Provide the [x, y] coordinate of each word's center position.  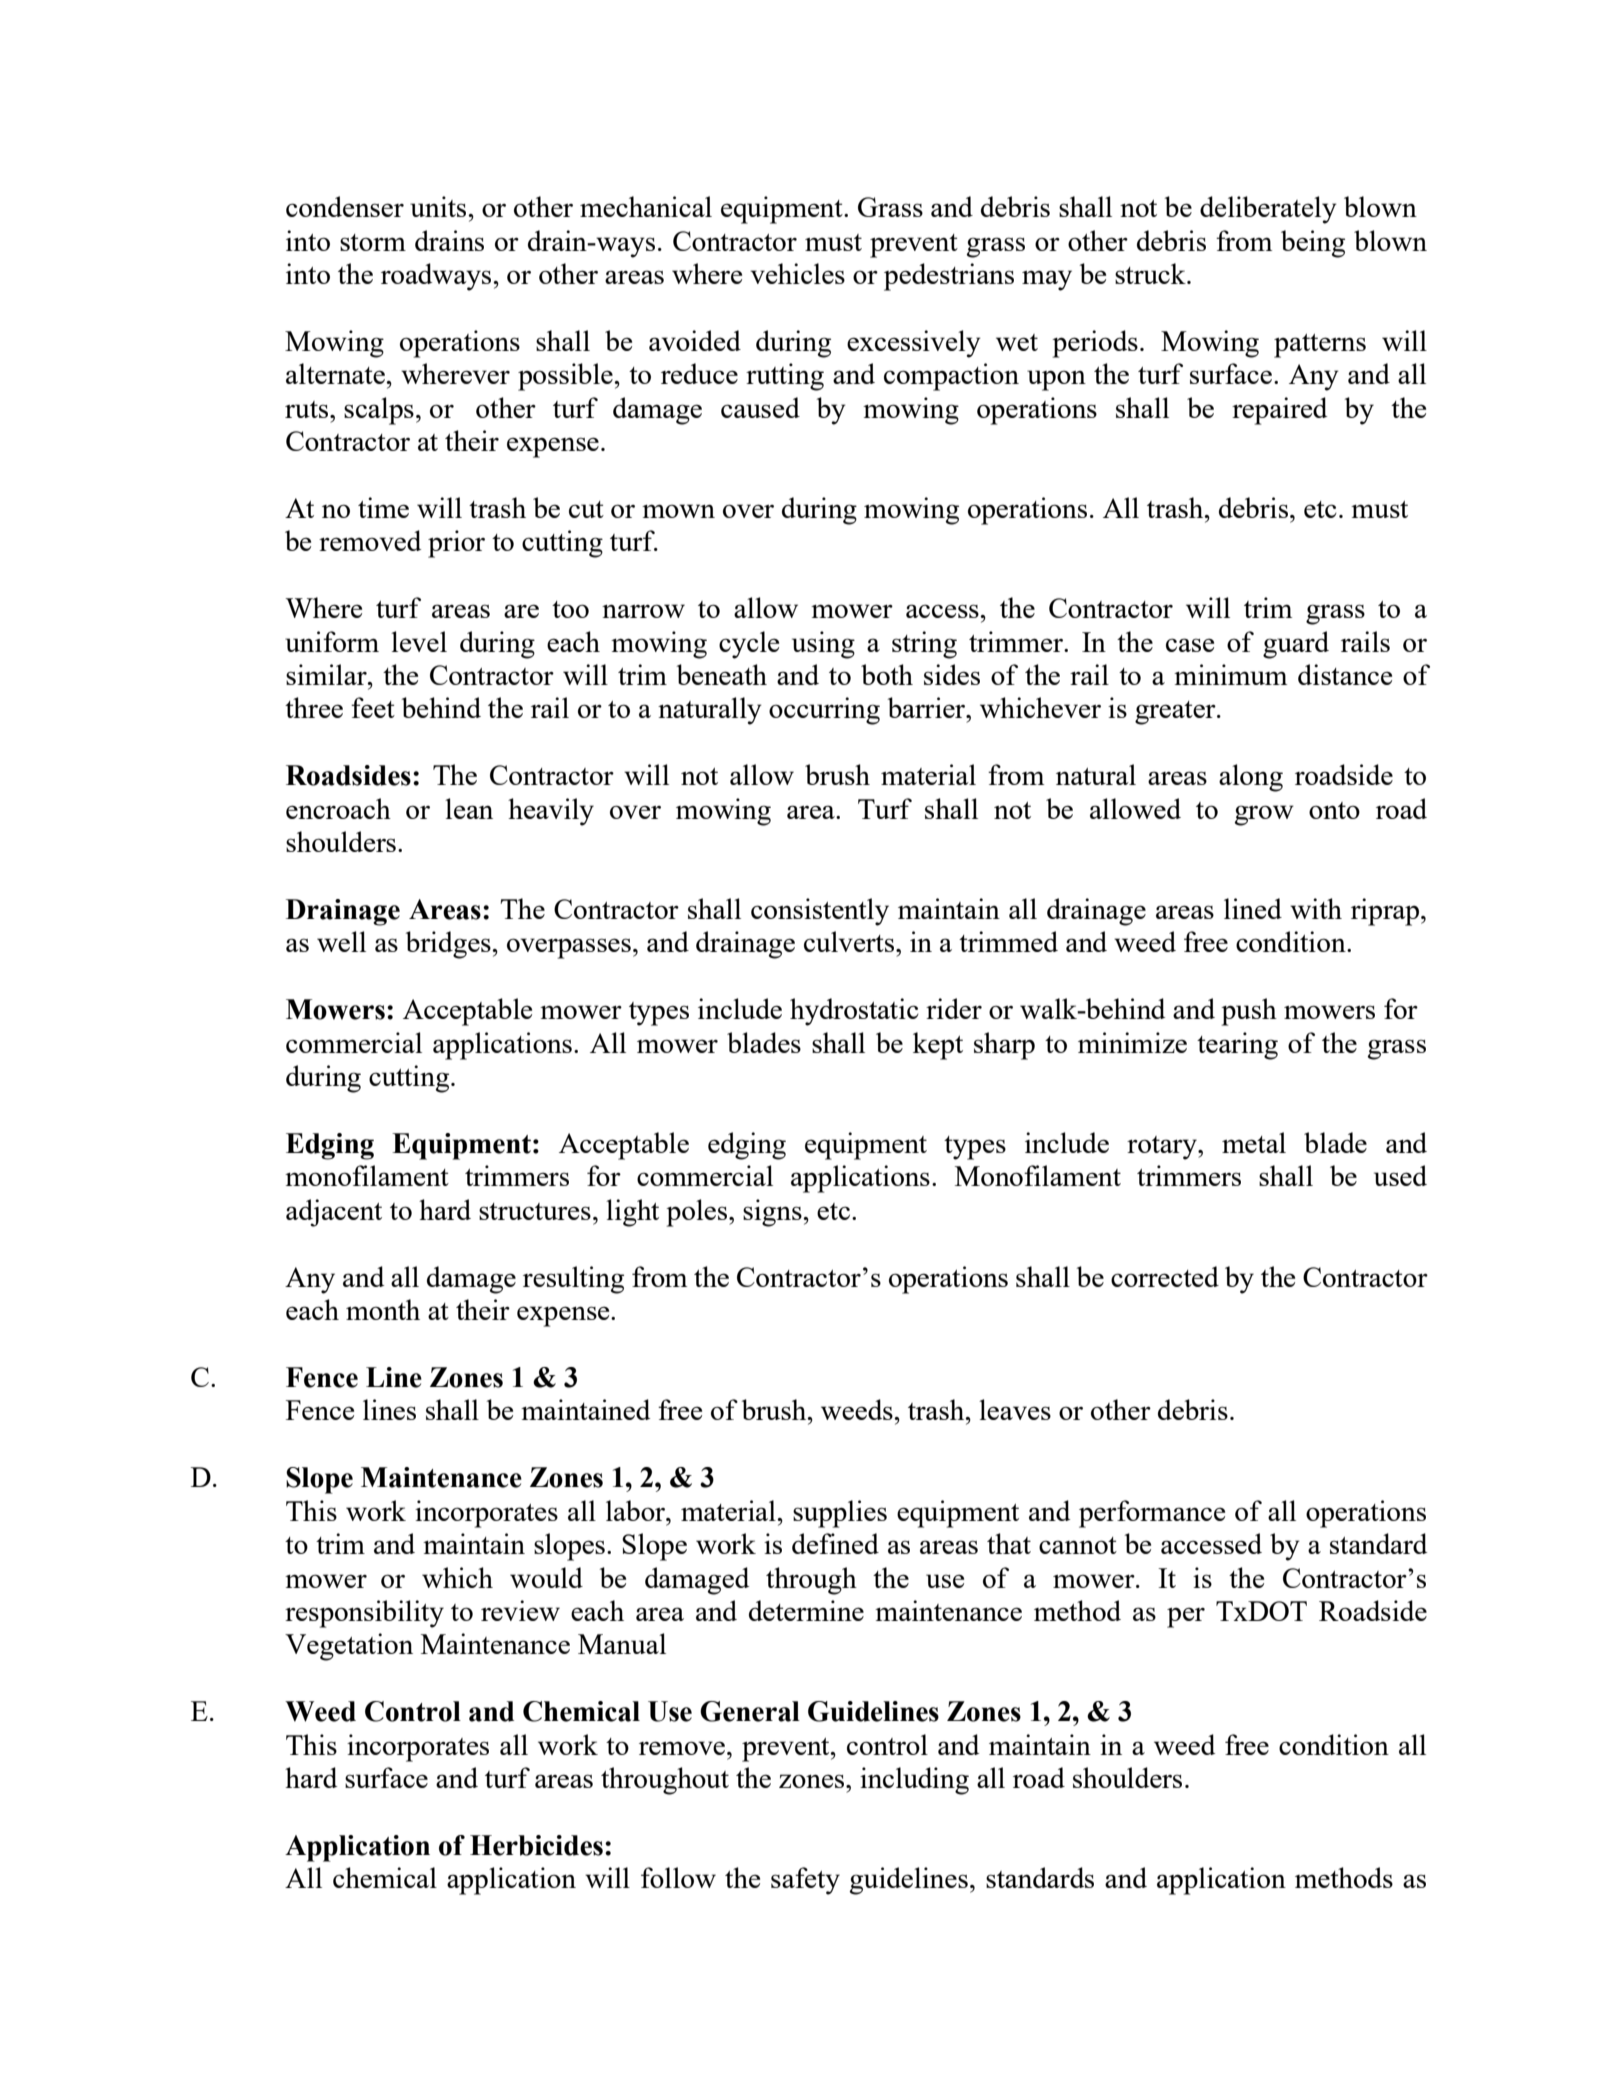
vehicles [797, 273]
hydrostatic [854, 1012]
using [823, 645]
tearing [1237, 1046]
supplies [840, 1514]
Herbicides [536, 1845]
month [383, 1309]
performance [1152, 1514]
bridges [449, 945]
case [1190, 645]
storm [373, 242]
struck [1151, 273]
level [419, 641]
